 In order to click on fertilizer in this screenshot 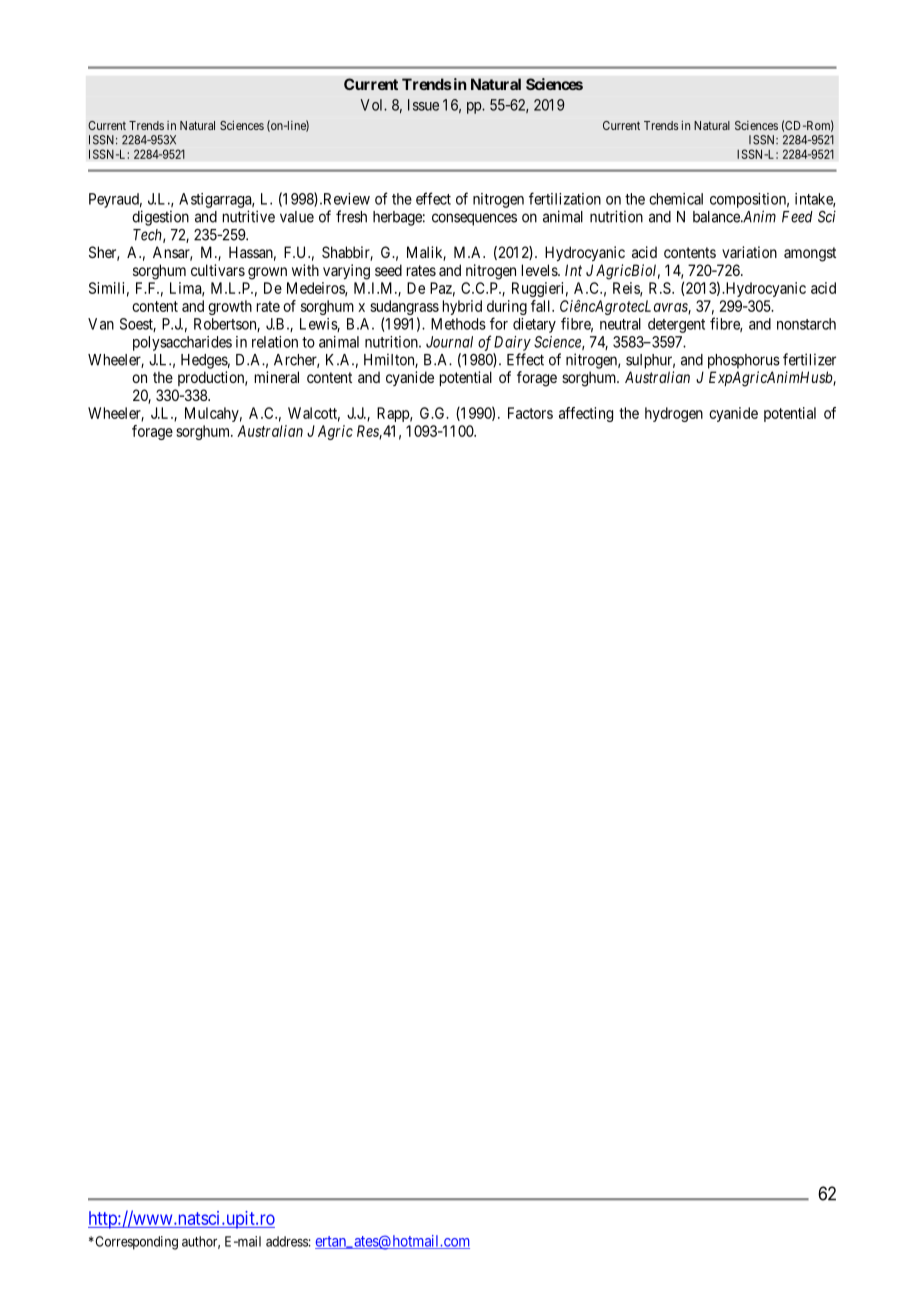, I will do `click(809, 359)`.
